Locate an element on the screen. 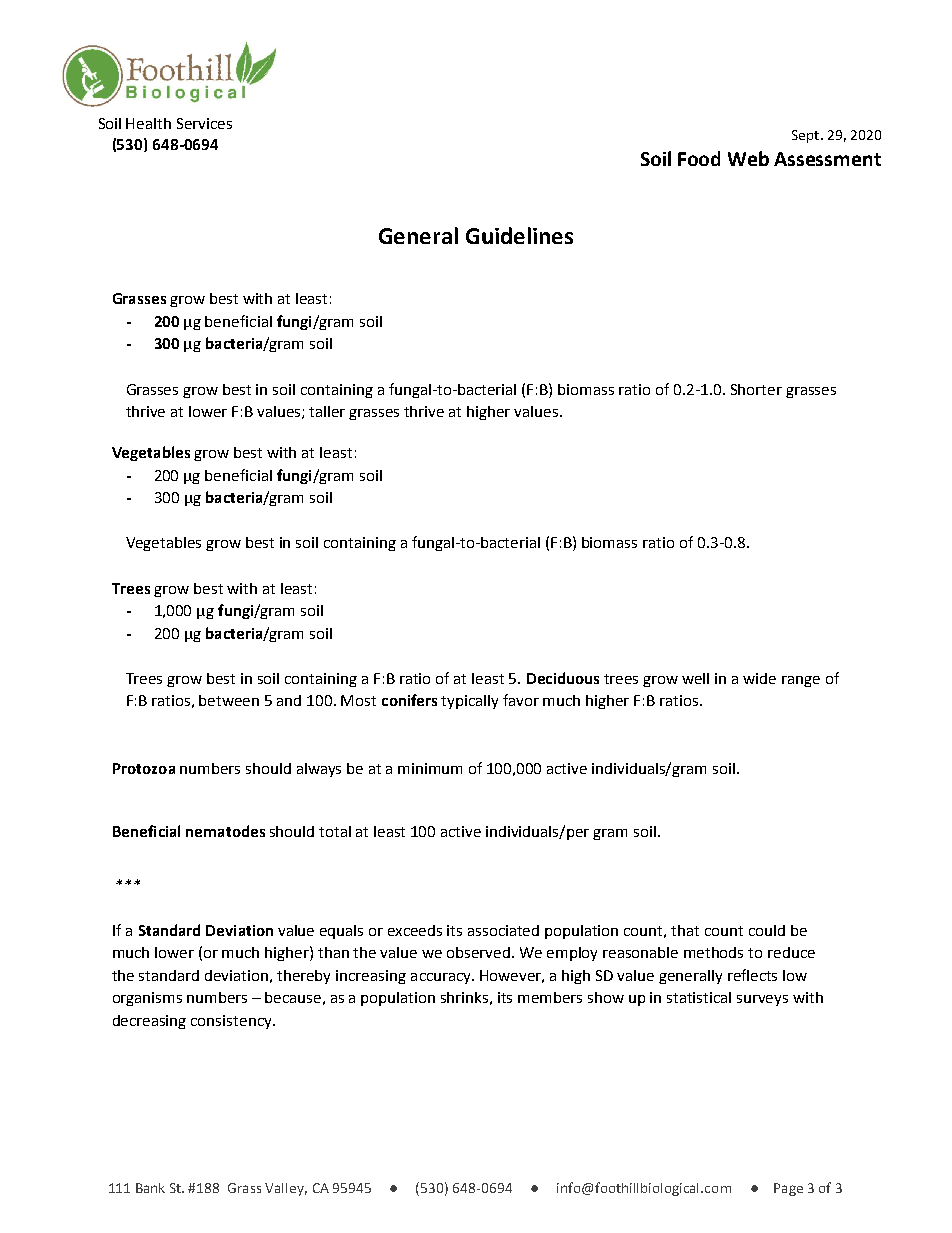  could is located at coordinates (767, 930).
